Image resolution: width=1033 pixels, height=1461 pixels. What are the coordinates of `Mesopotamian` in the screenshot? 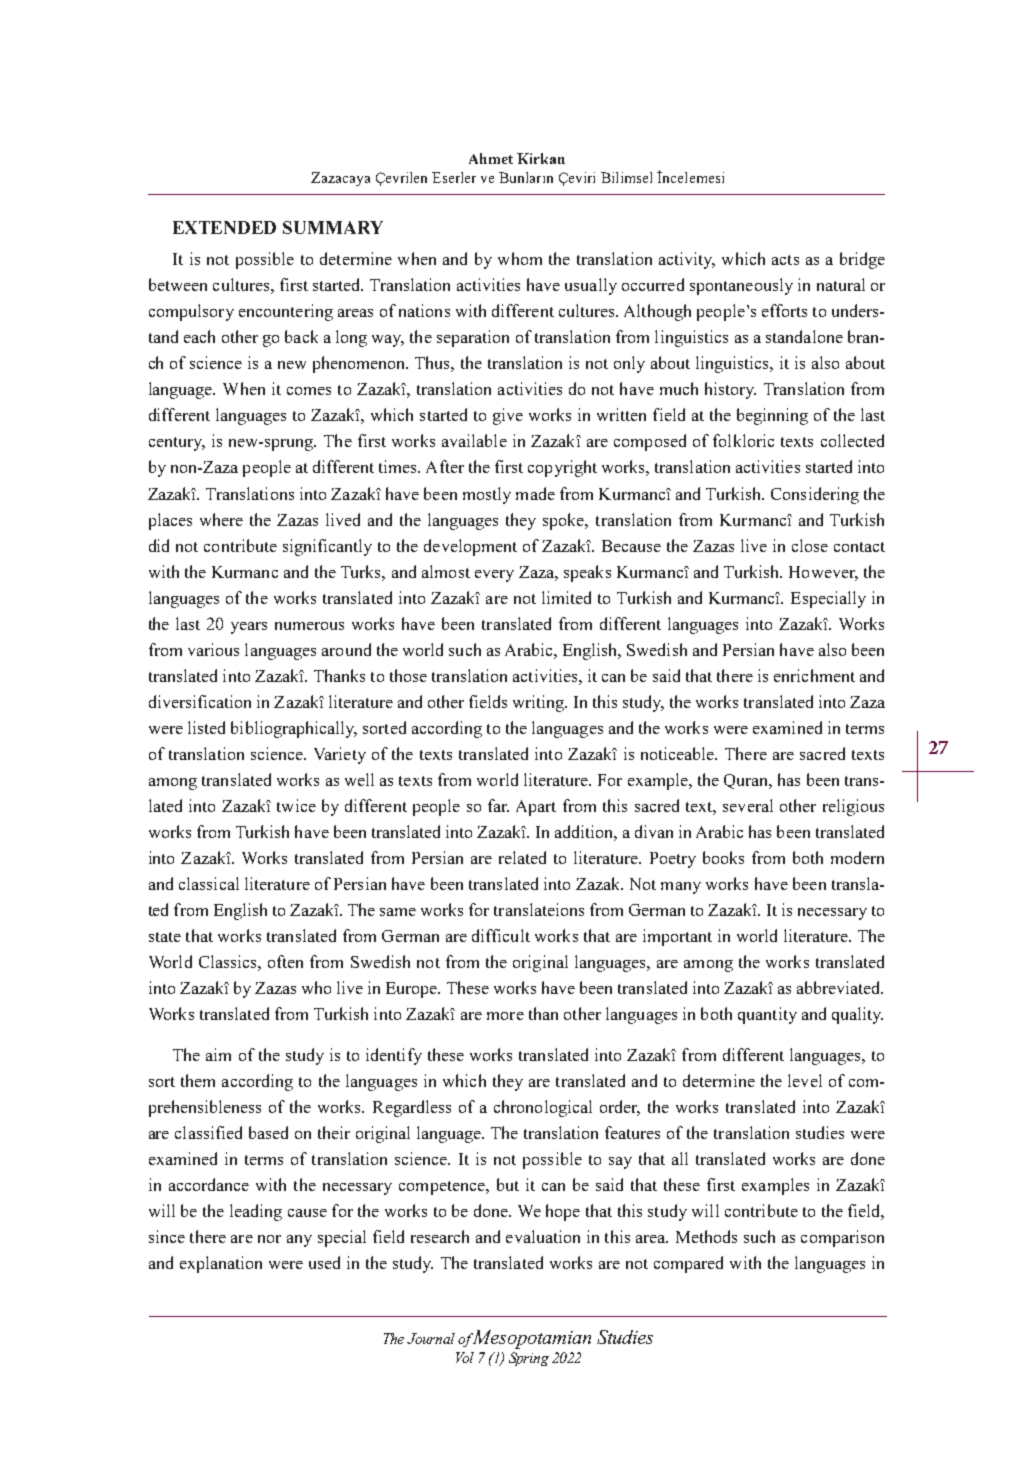 It's located at (530, 1339).
